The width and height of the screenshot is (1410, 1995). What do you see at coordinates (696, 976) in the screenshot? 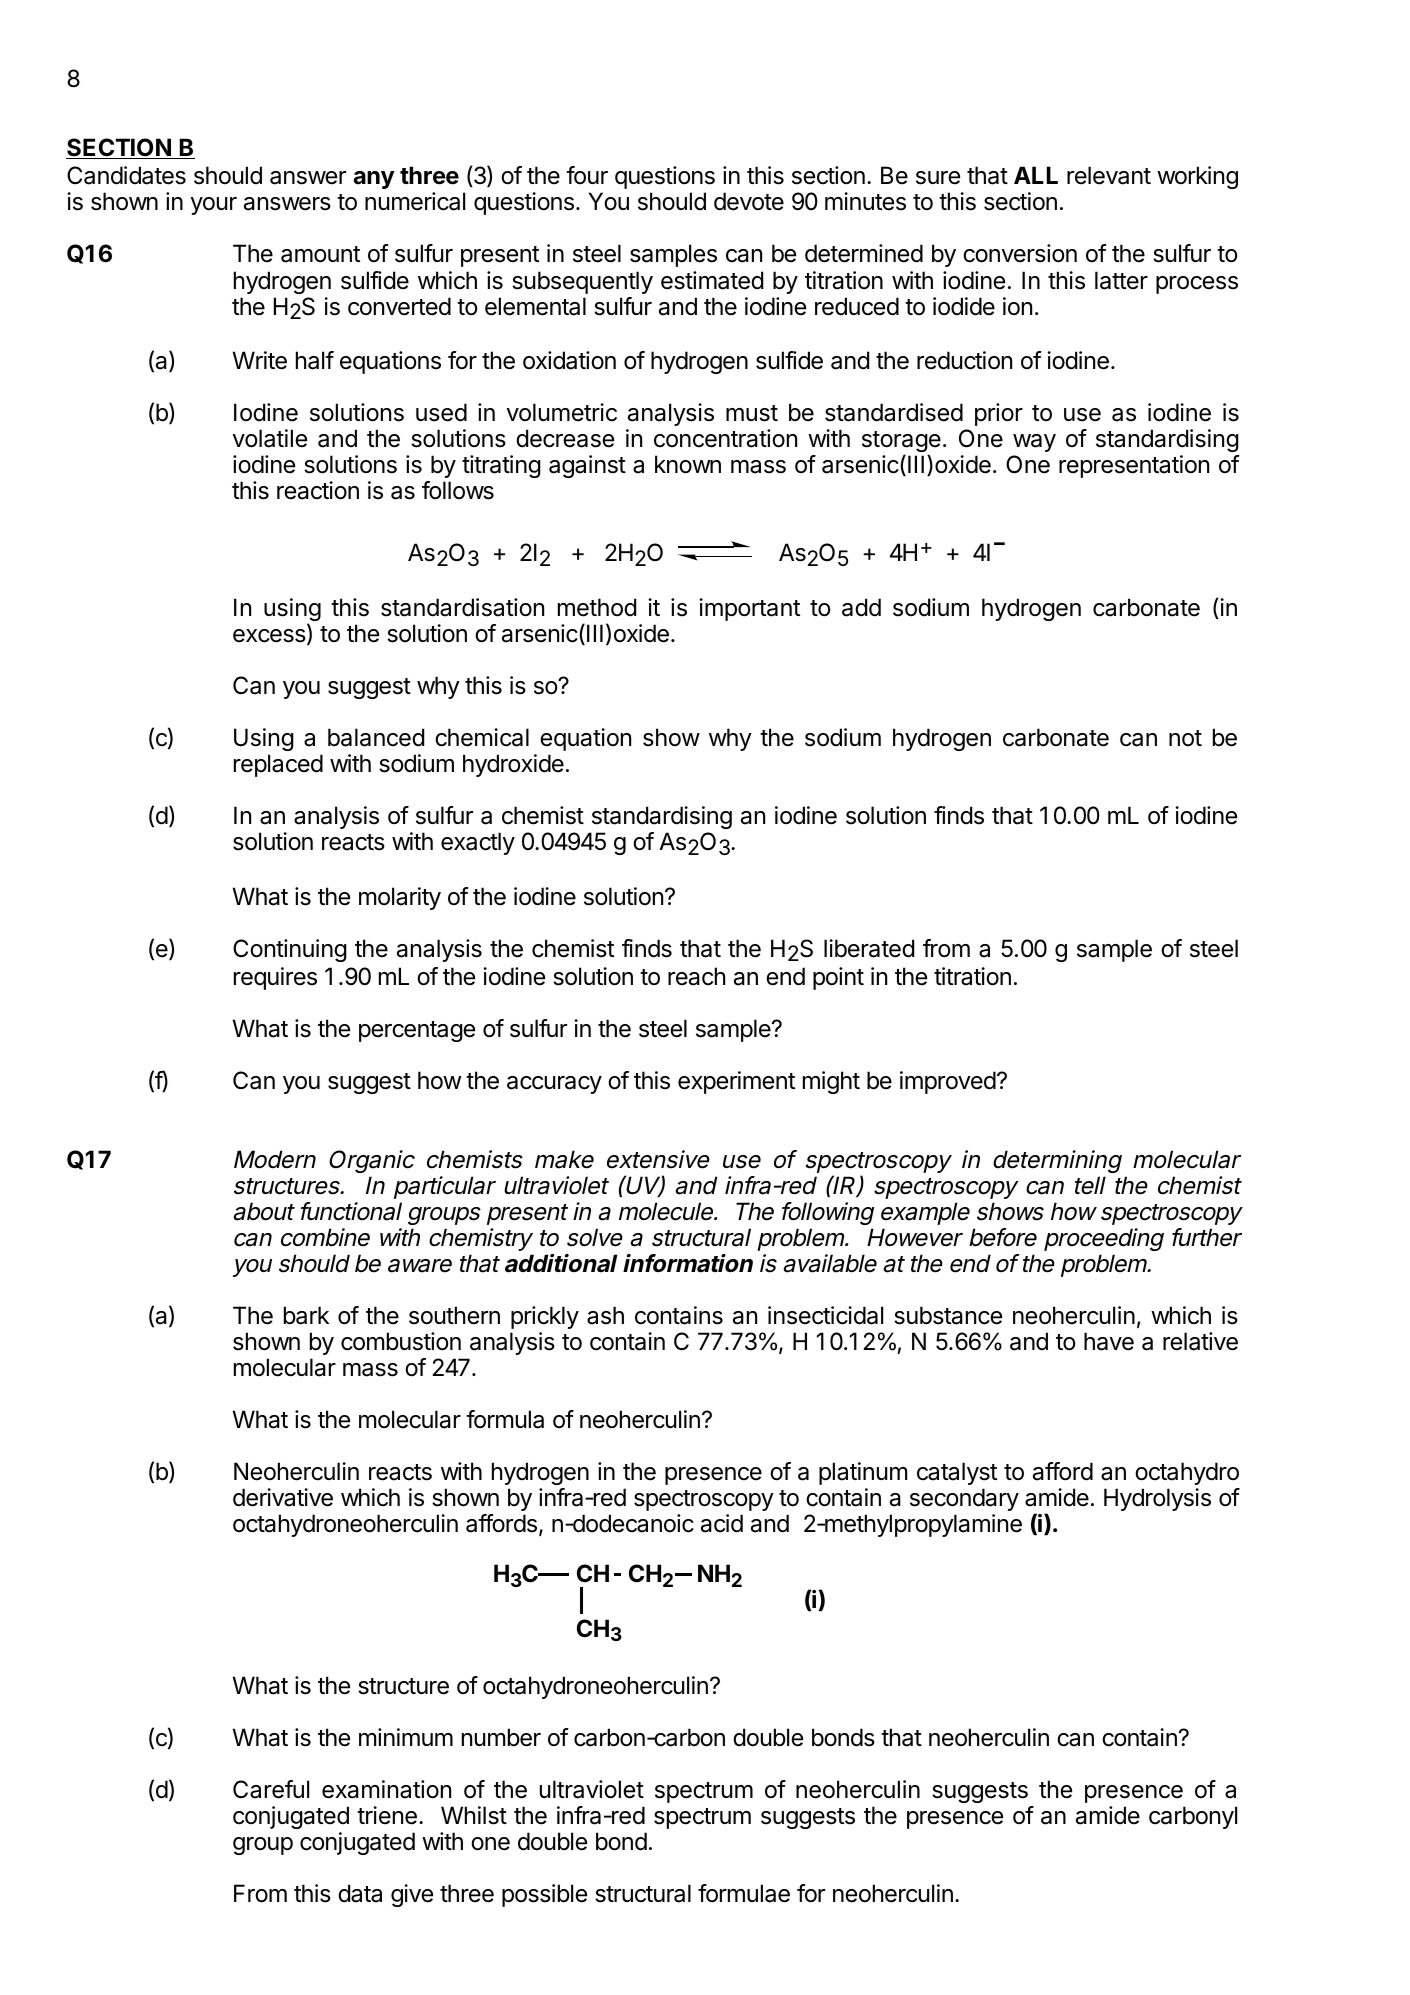
I see `reach` at bounding box center [696, 976].
